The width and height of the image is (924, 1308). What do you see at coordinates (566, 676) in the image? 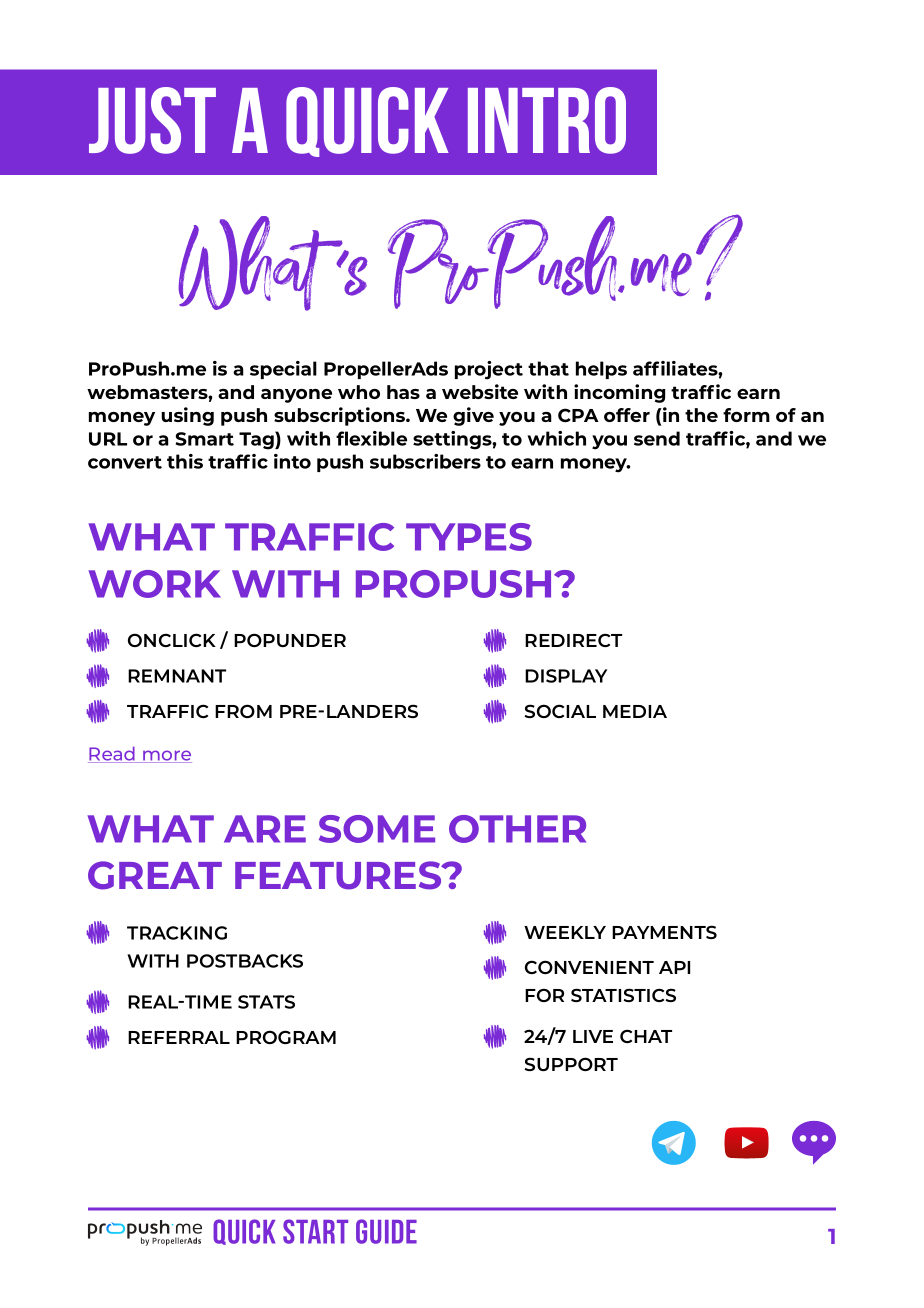
I see `DISPLAY` at bounding box center [566, 676].
